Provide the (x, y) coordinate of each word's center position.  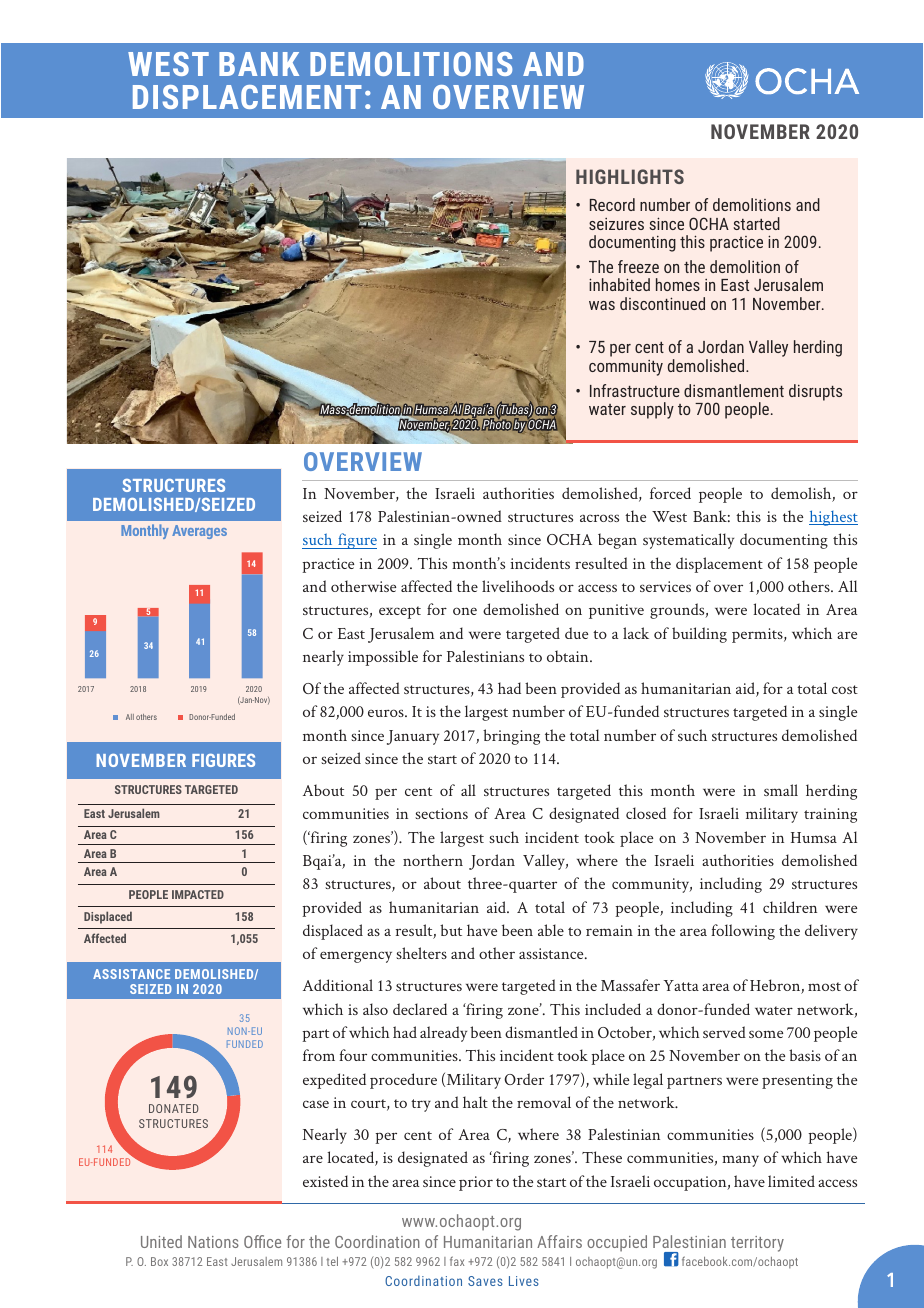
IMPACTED (198, 894)
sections (441, 813)
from (319, 1055)
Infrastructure (635, 390)
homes (678, 284)
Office (262, 1241)
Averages (199, 532)
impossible (383, 658)
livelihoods (518, 586)
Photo (497, 424)
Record (612, 204)
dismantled (541, 1032)
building (699, 635)
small (781, 790)
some (766, 1034)
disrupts (815, 392)
